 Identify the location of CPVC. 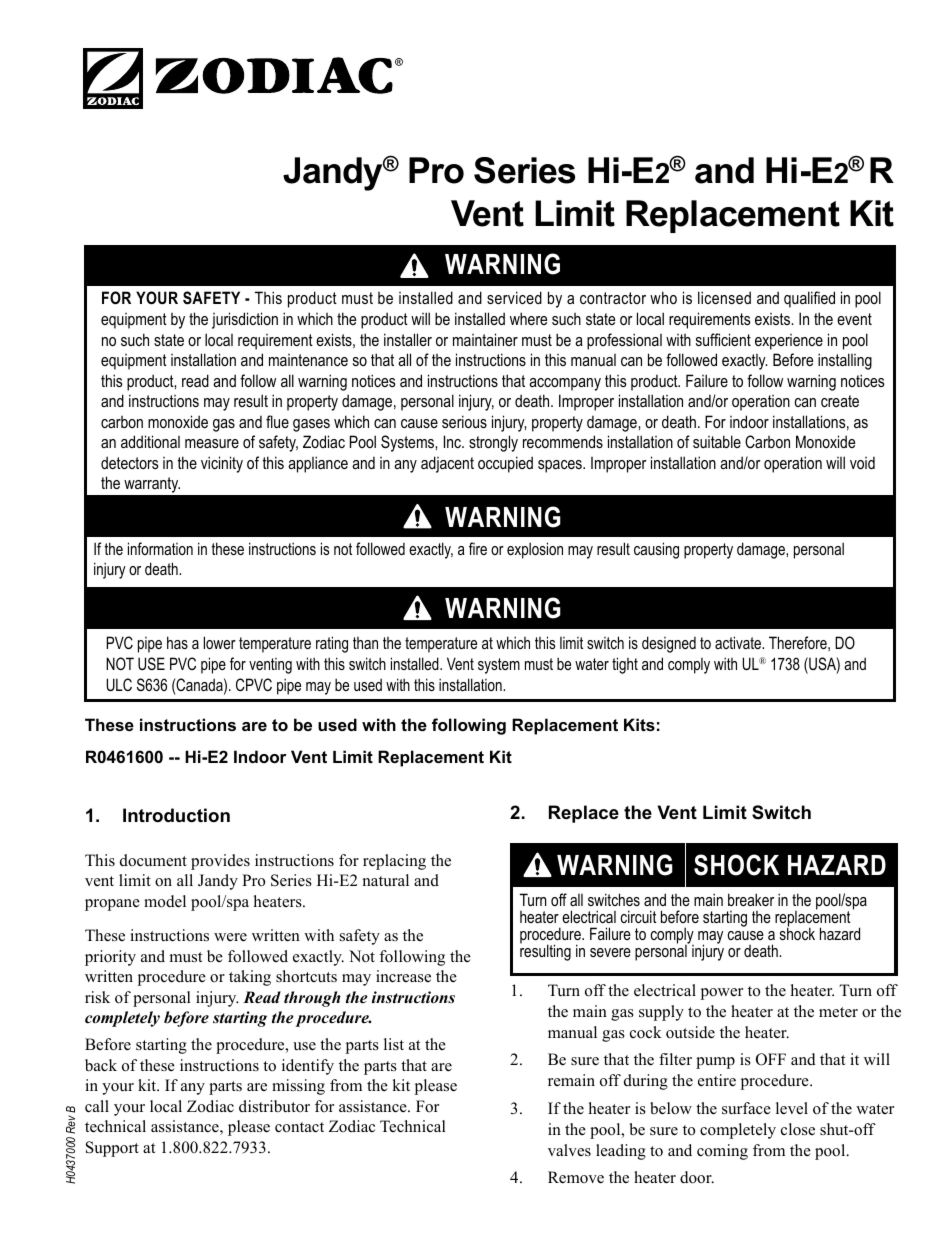
(254, 684).
